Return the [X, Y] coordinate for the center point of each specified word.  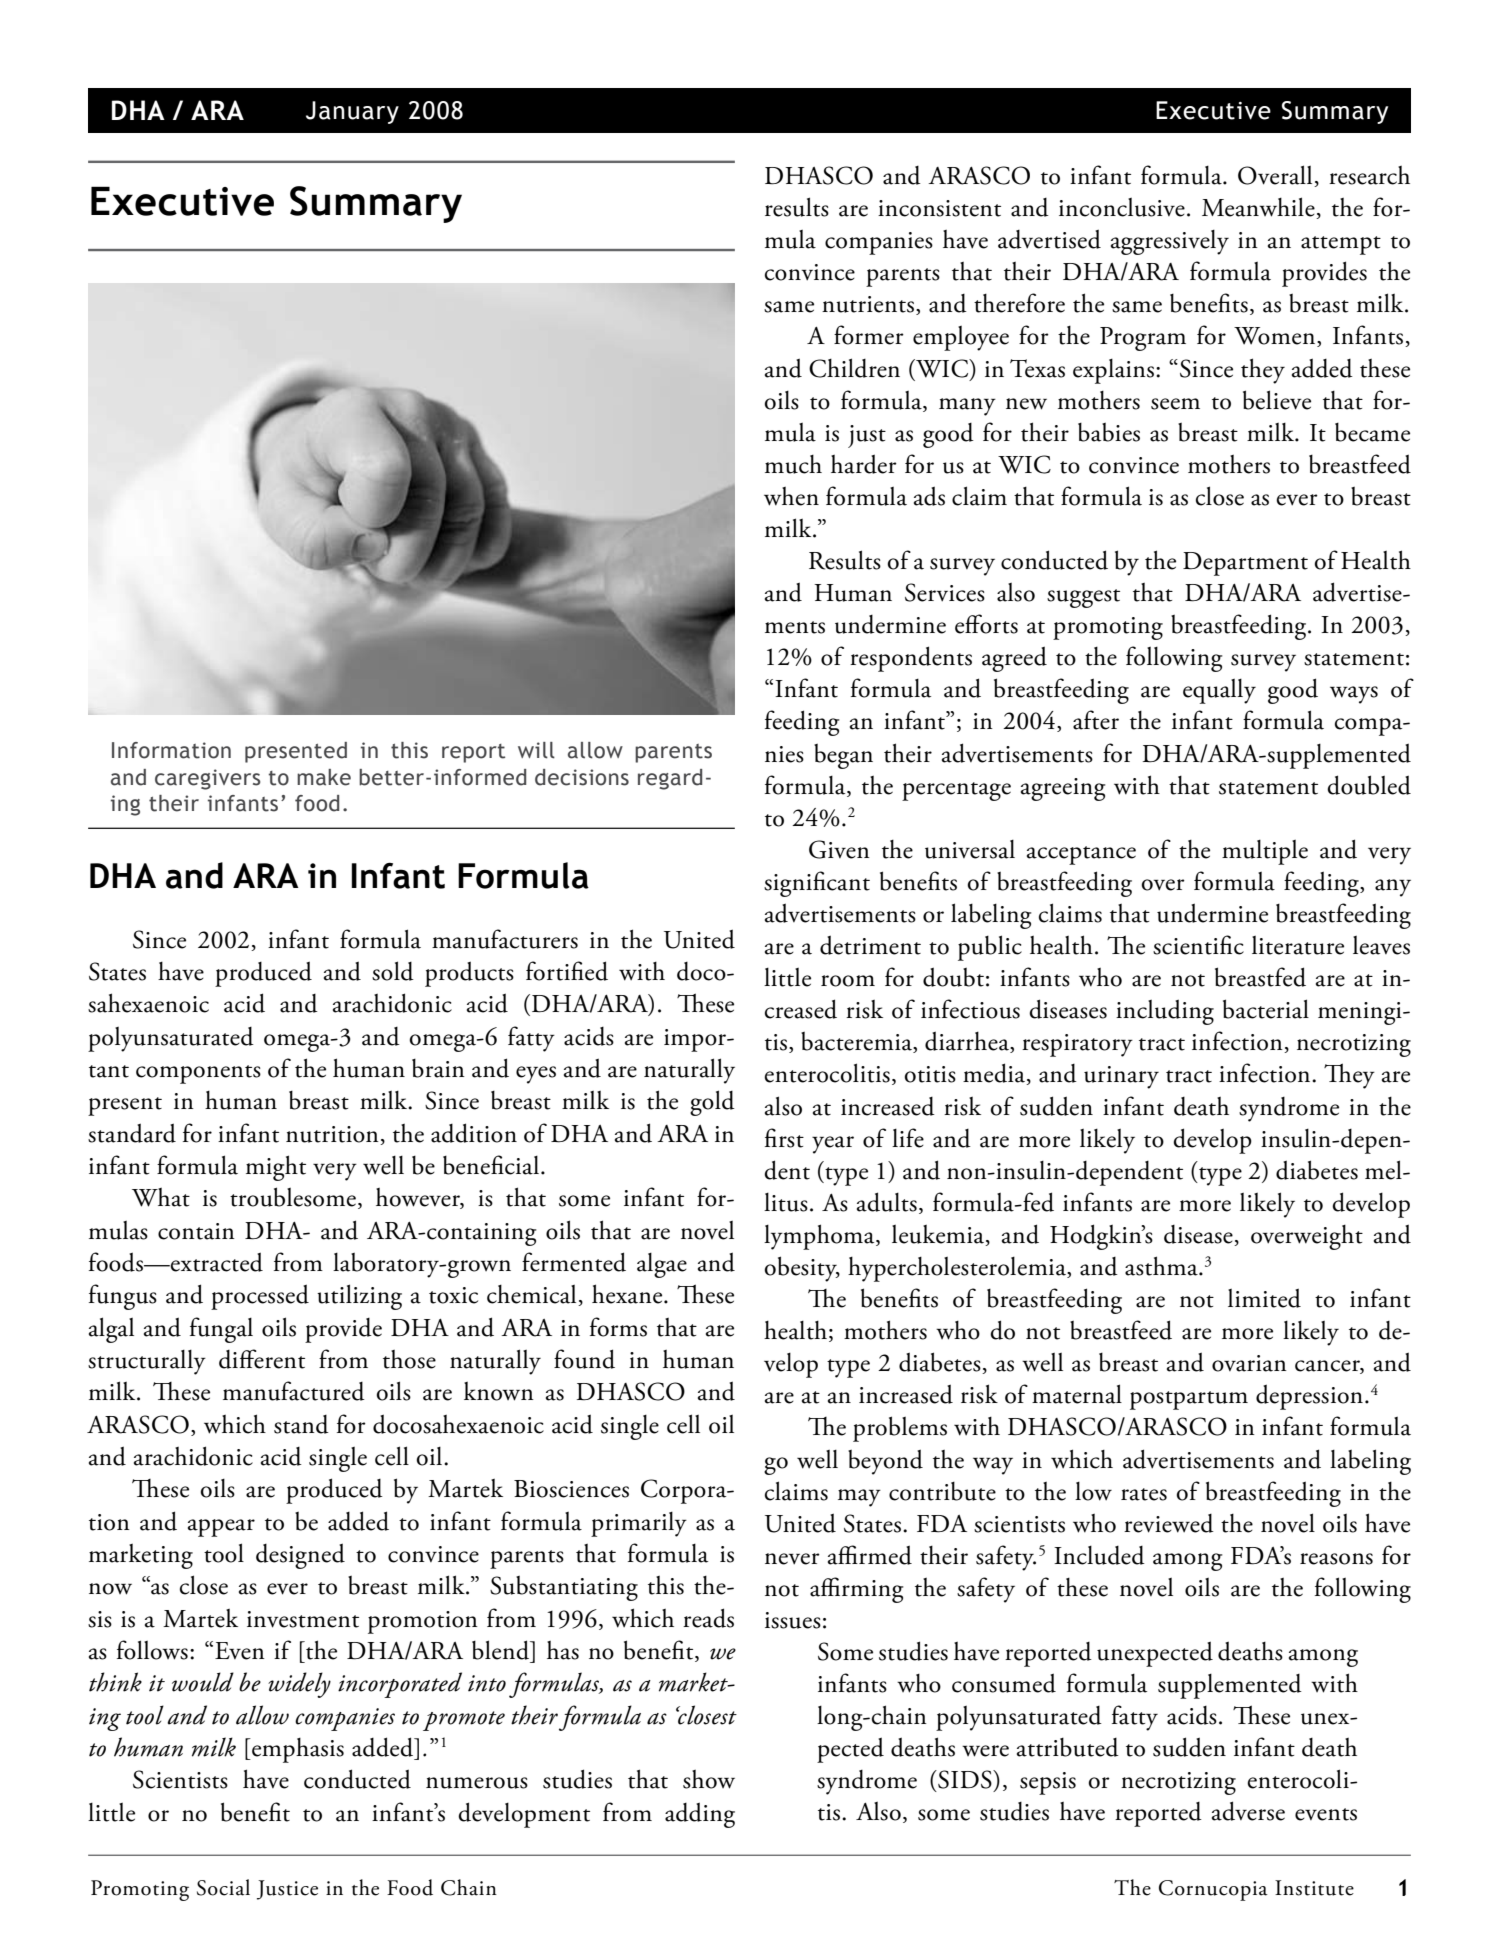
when [791, 496]
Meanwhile [1259, 208]
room [848, 981]
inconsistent [939, 208]
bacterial [1266, 1009]
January [352, 112]
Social [223, 1887]
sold [393, 971]
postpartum [1189, 1400]
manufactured [294, 1391]
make [324, 777]
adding [700, 1815]
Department [1245, 564]
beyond [885, 1462]
